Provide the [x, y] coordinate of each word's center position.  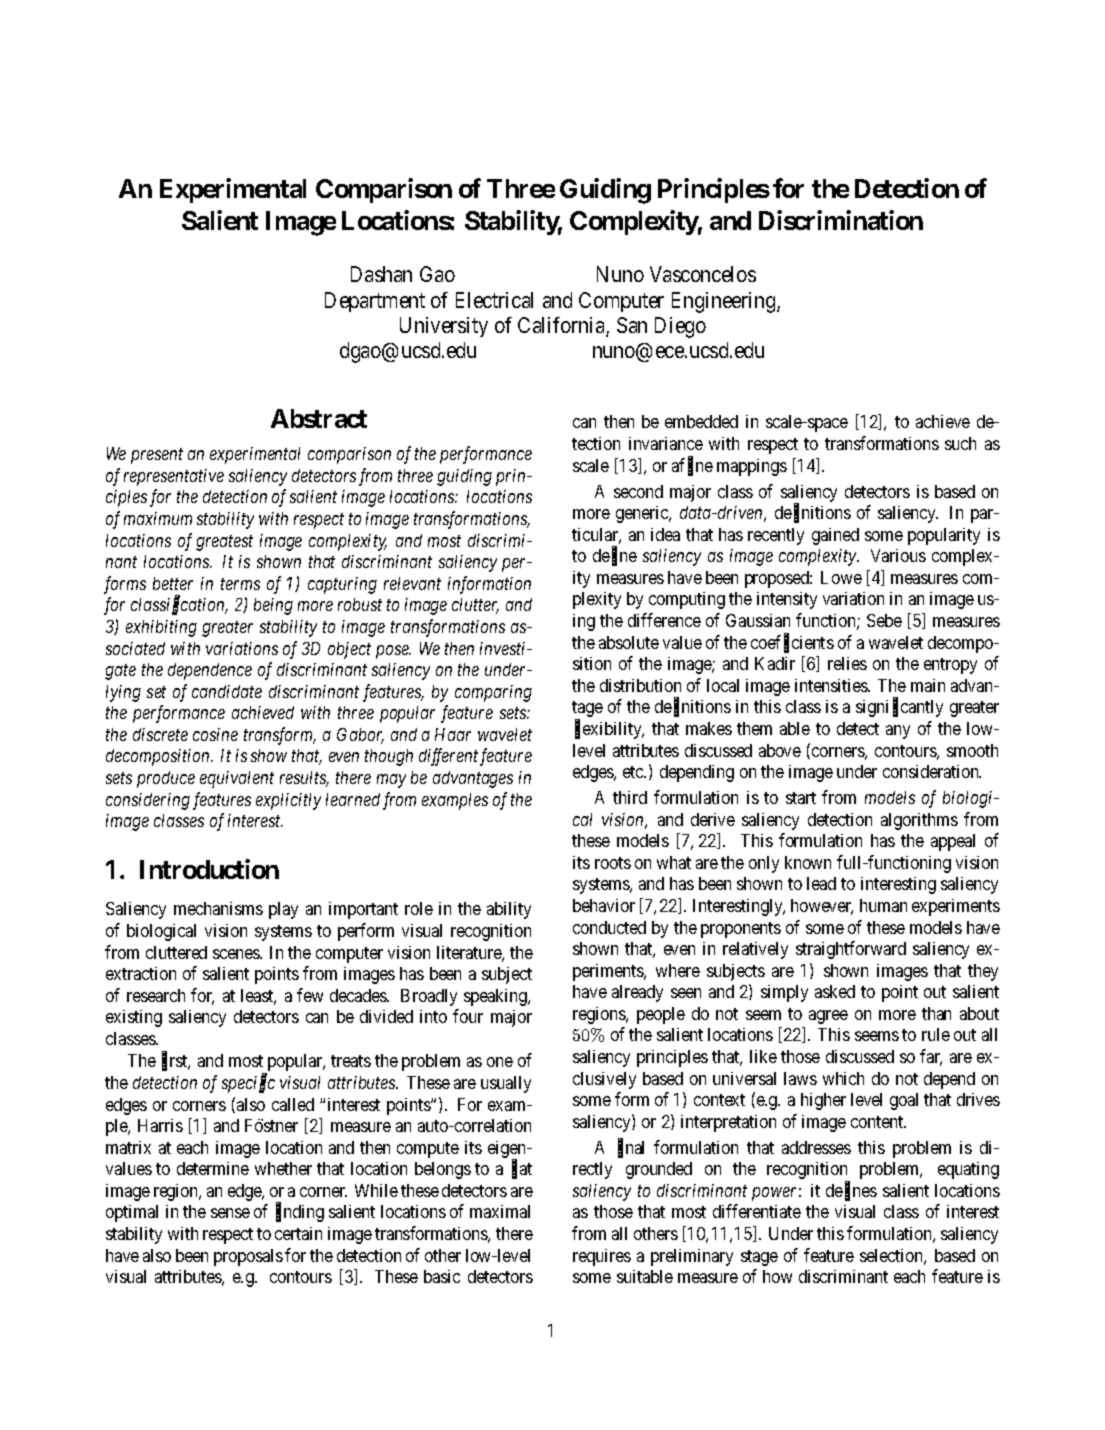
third [630, 797]
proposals [248, 1257]
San [632, 325]
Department [375, 302]
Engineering [725, 302]
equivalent [237, 779]
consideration [932, 771]
